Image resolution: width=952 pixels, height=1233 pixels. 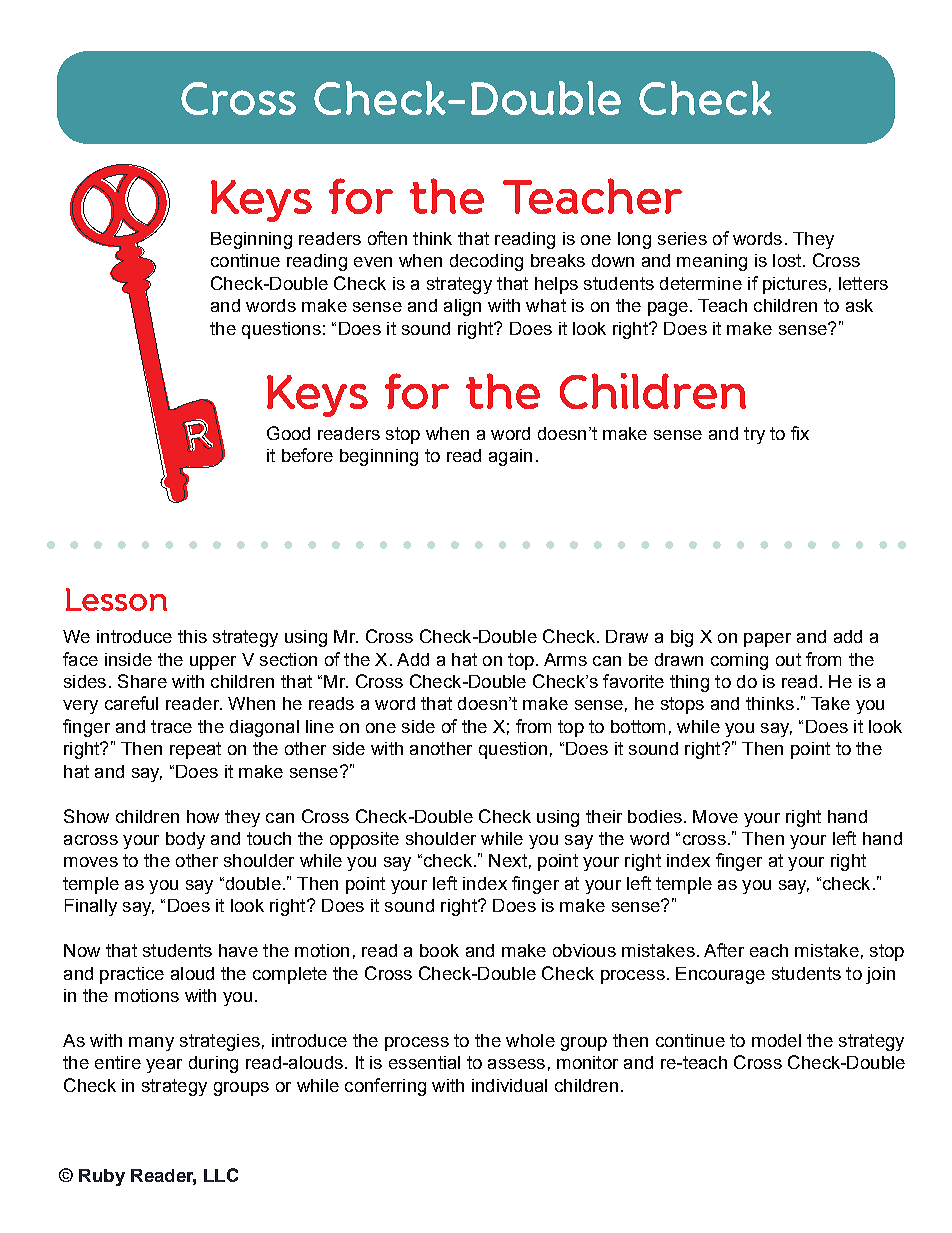 What do you see at coordinates (171, 726) in the page?
I see `trace` at bounding box center [171, 726].
